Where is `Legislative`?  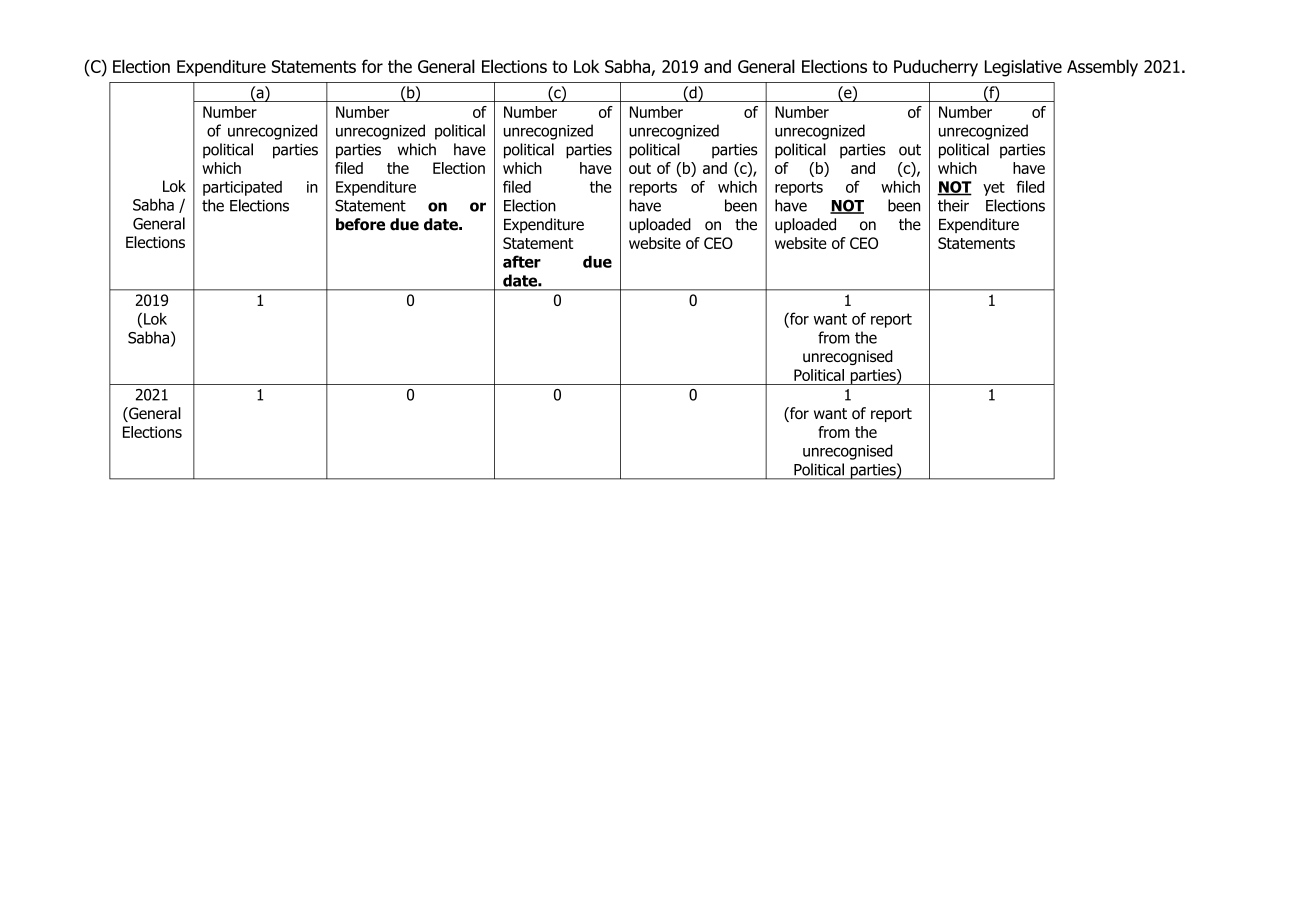 Legislative is located at coordinates (1023, 68).
